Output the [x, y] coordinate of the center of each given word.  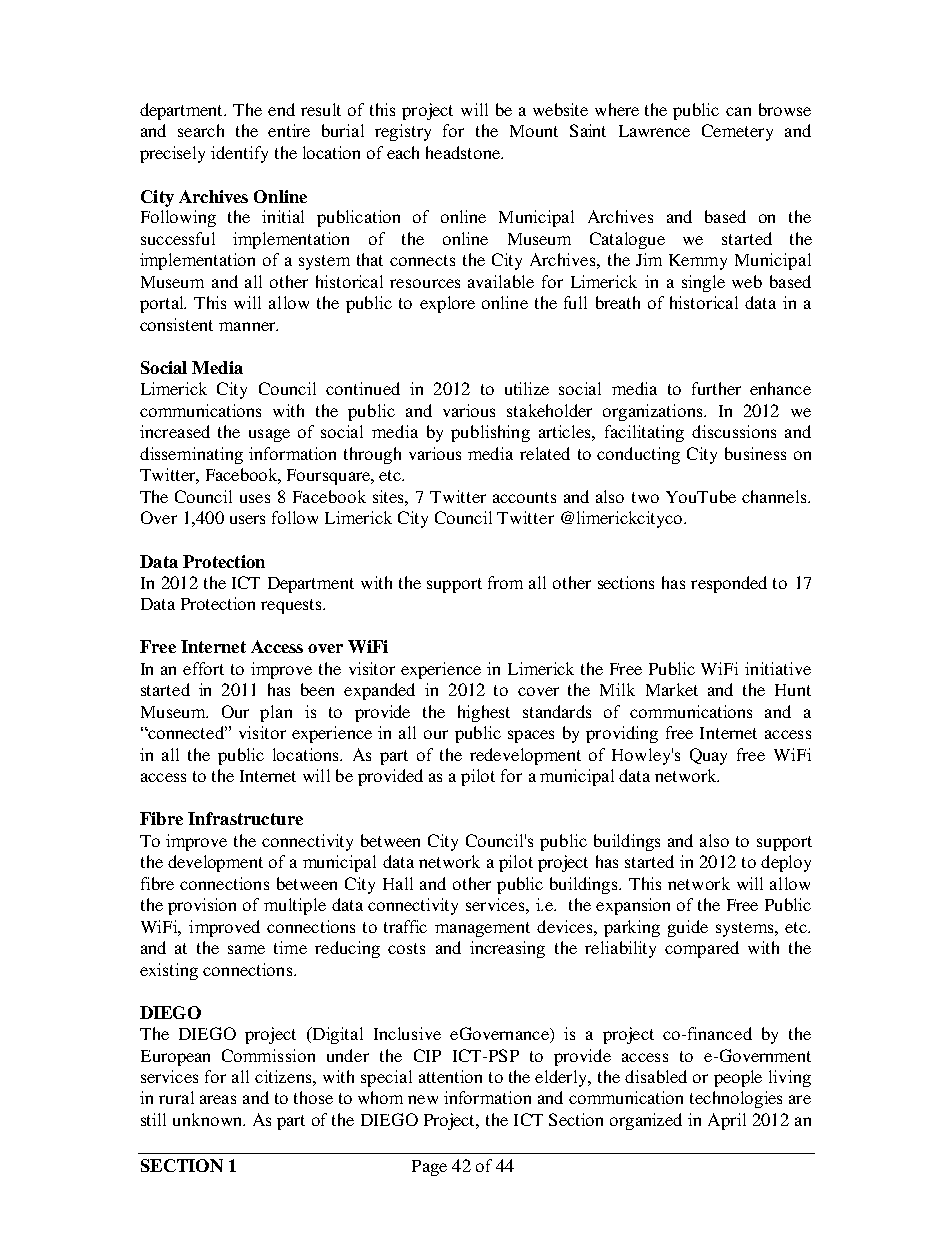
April [727, 1121]
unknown [208, 1119]
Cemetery [737, 132]
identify [239, 154]
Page [429, 1168]
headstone [464, 152]
